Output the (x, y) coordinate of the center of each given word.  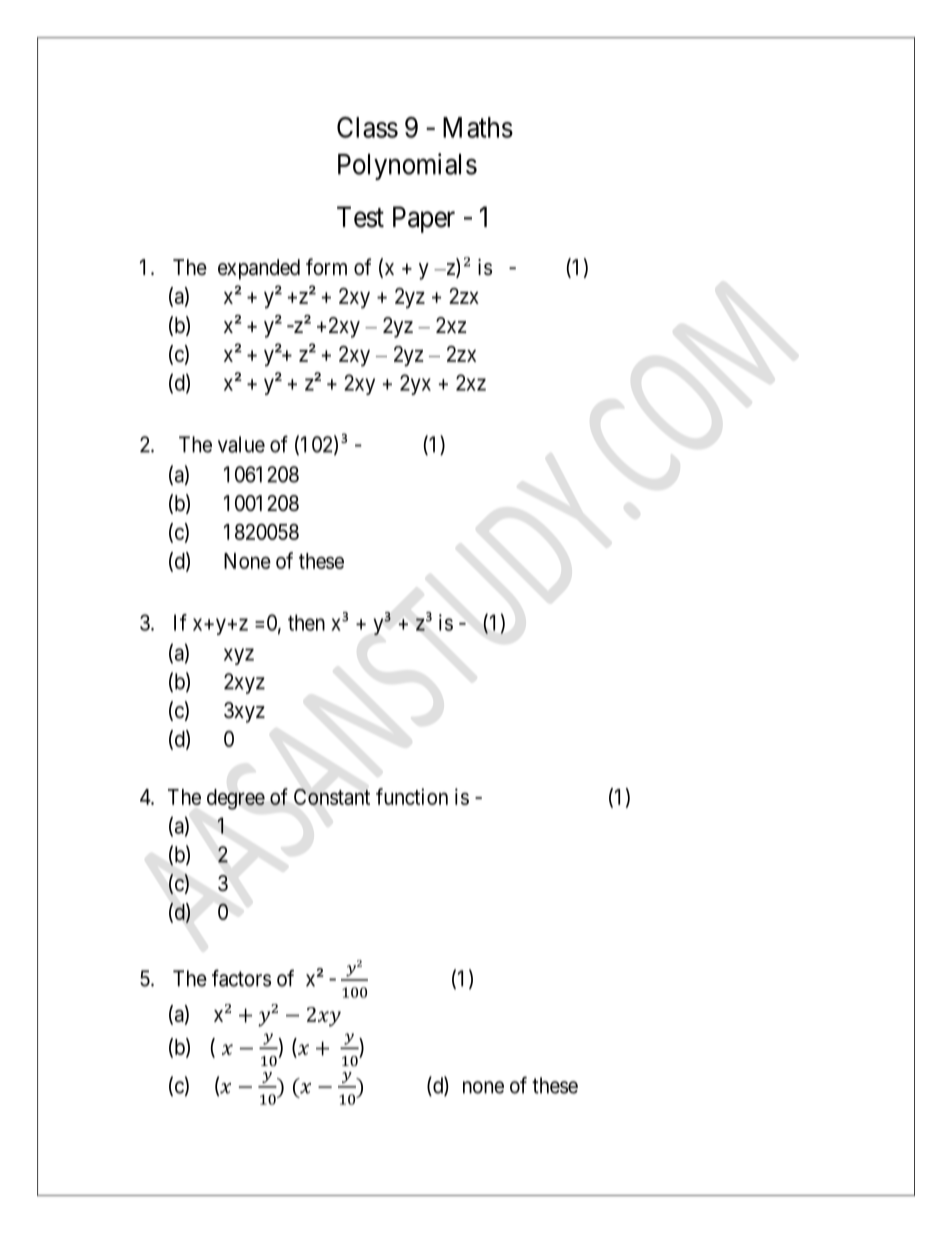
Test (360, 217)
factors (241, 978)
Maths (478, 127)
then (306, 622)
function (412, 796)
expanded (259, 269)
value (241, 444)
